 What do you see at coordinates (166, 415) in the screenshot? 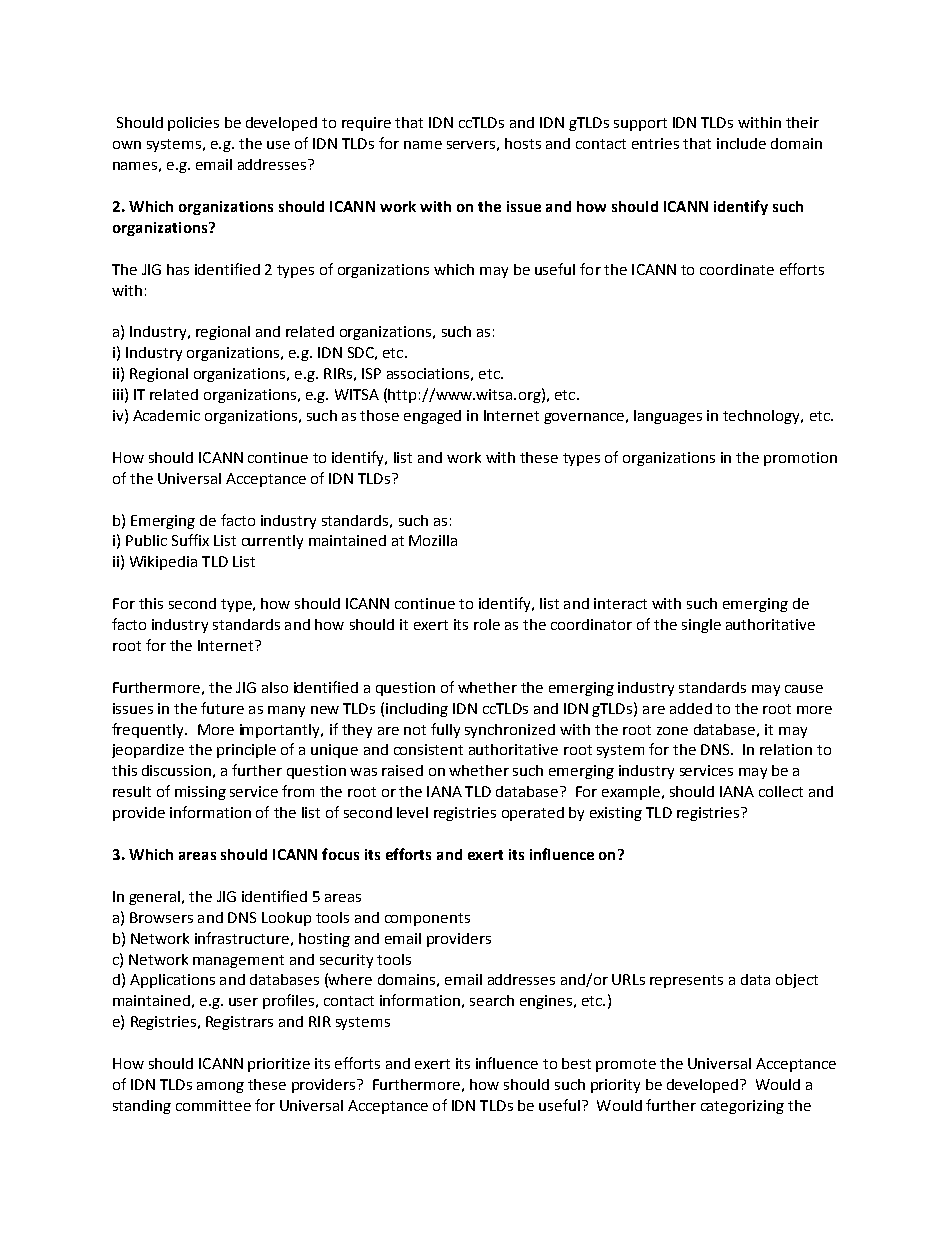
I see `Academic` at bounding box center [166, 415].
